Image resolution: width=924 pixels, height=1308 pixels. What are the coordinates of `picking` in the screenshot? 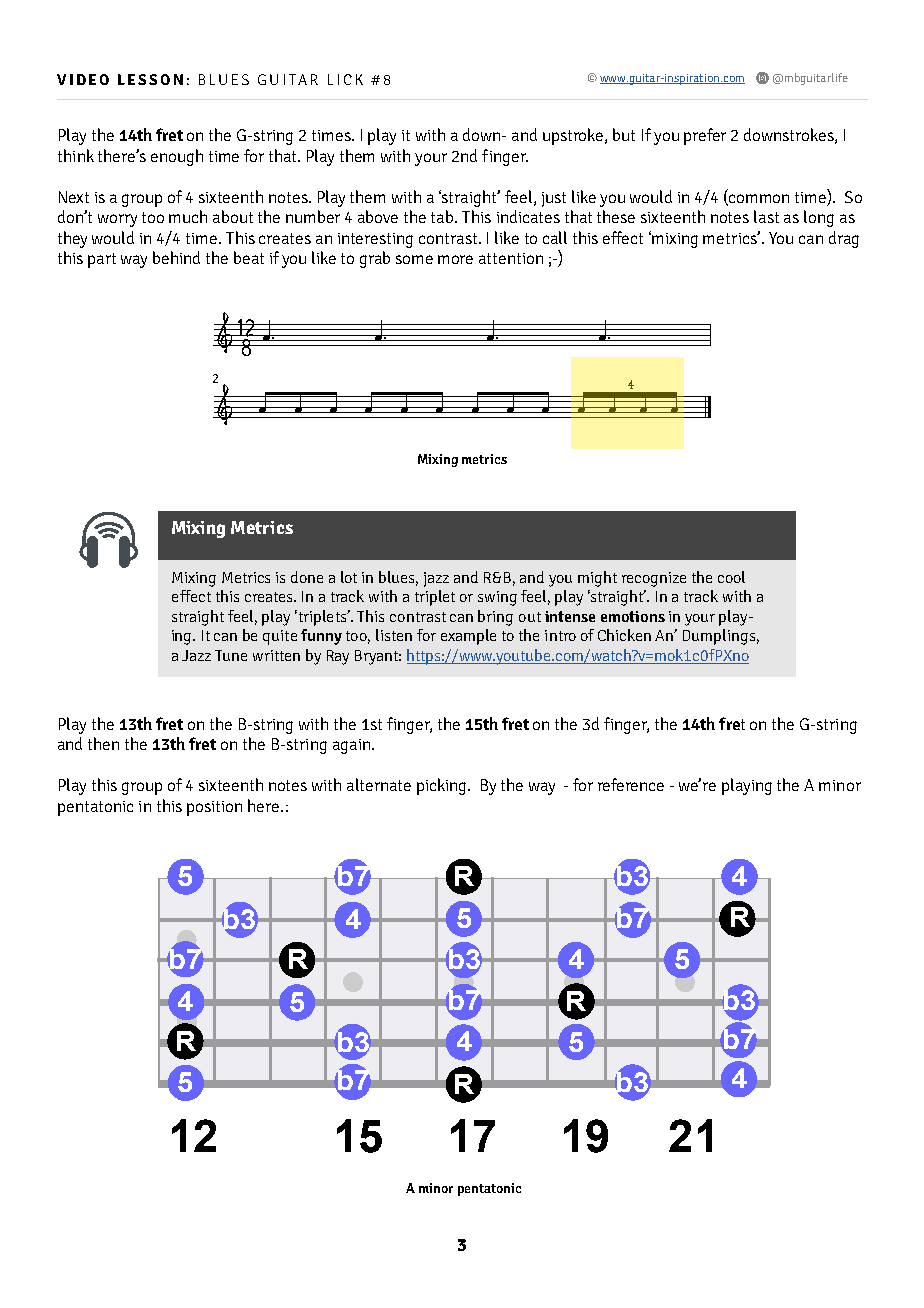 It's located at (443, 786).
